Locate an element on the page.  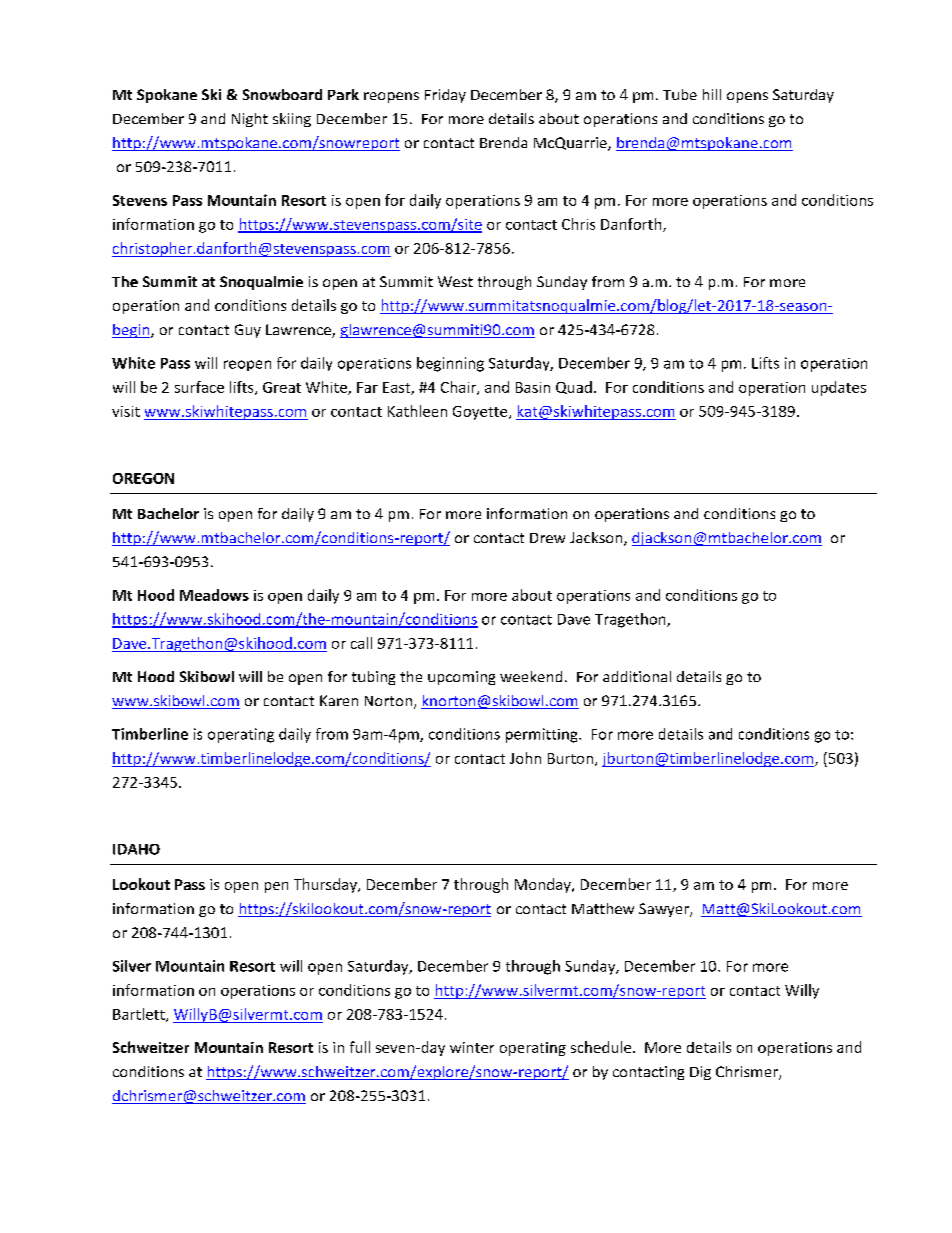
updates is located at coordinates (839, 388).
